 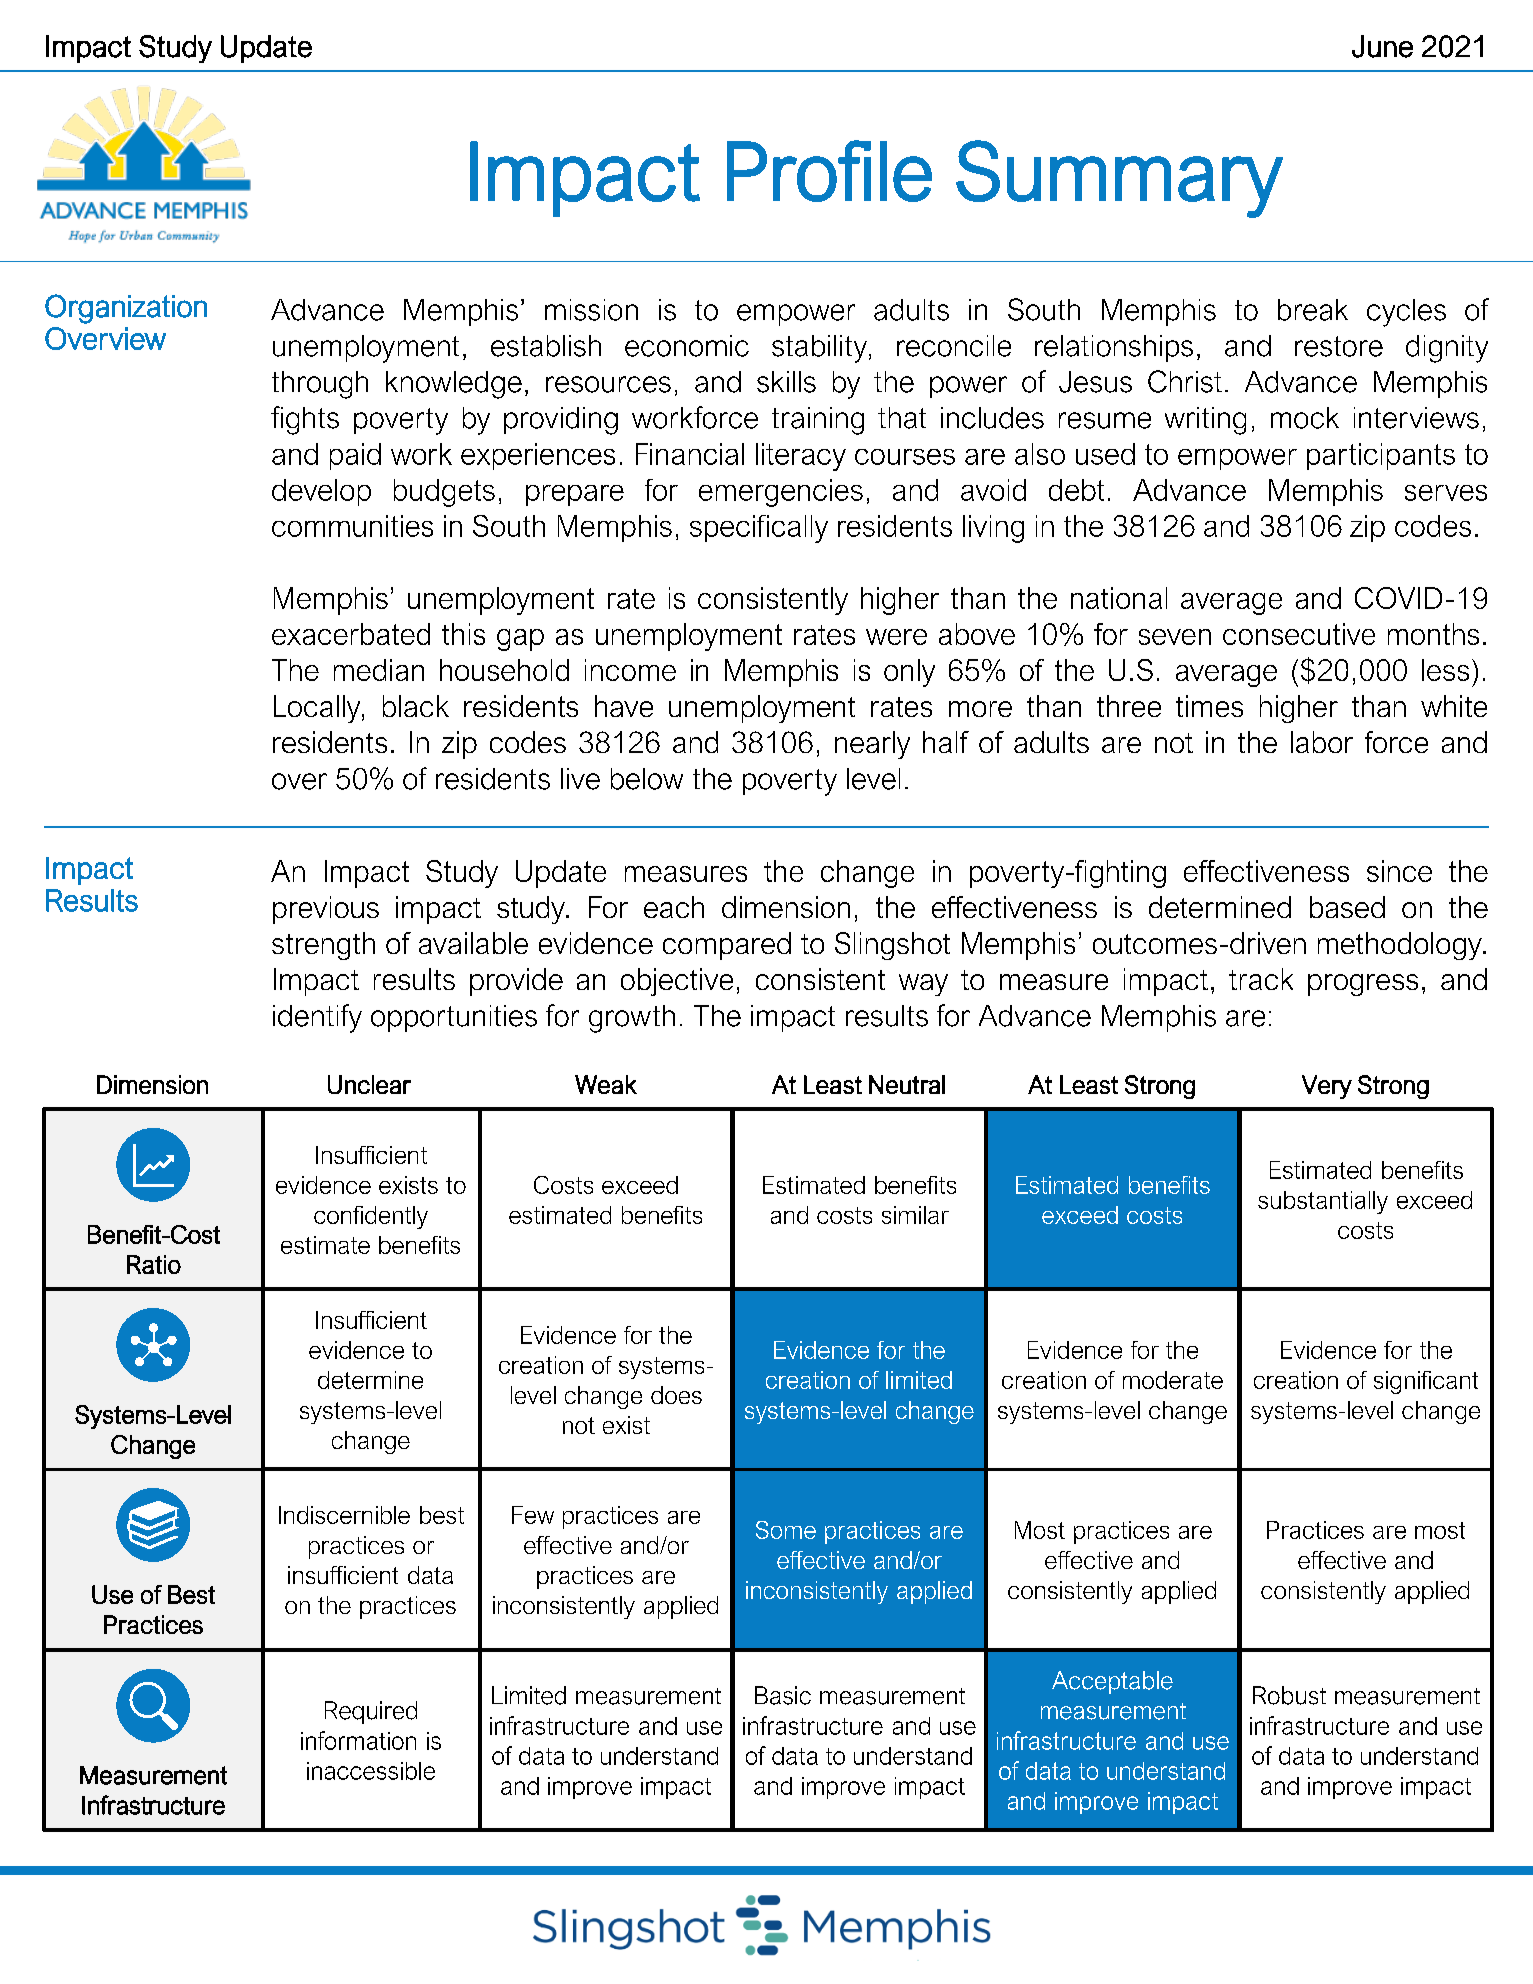 I want to click on information, so click(x=358, y=1740).
